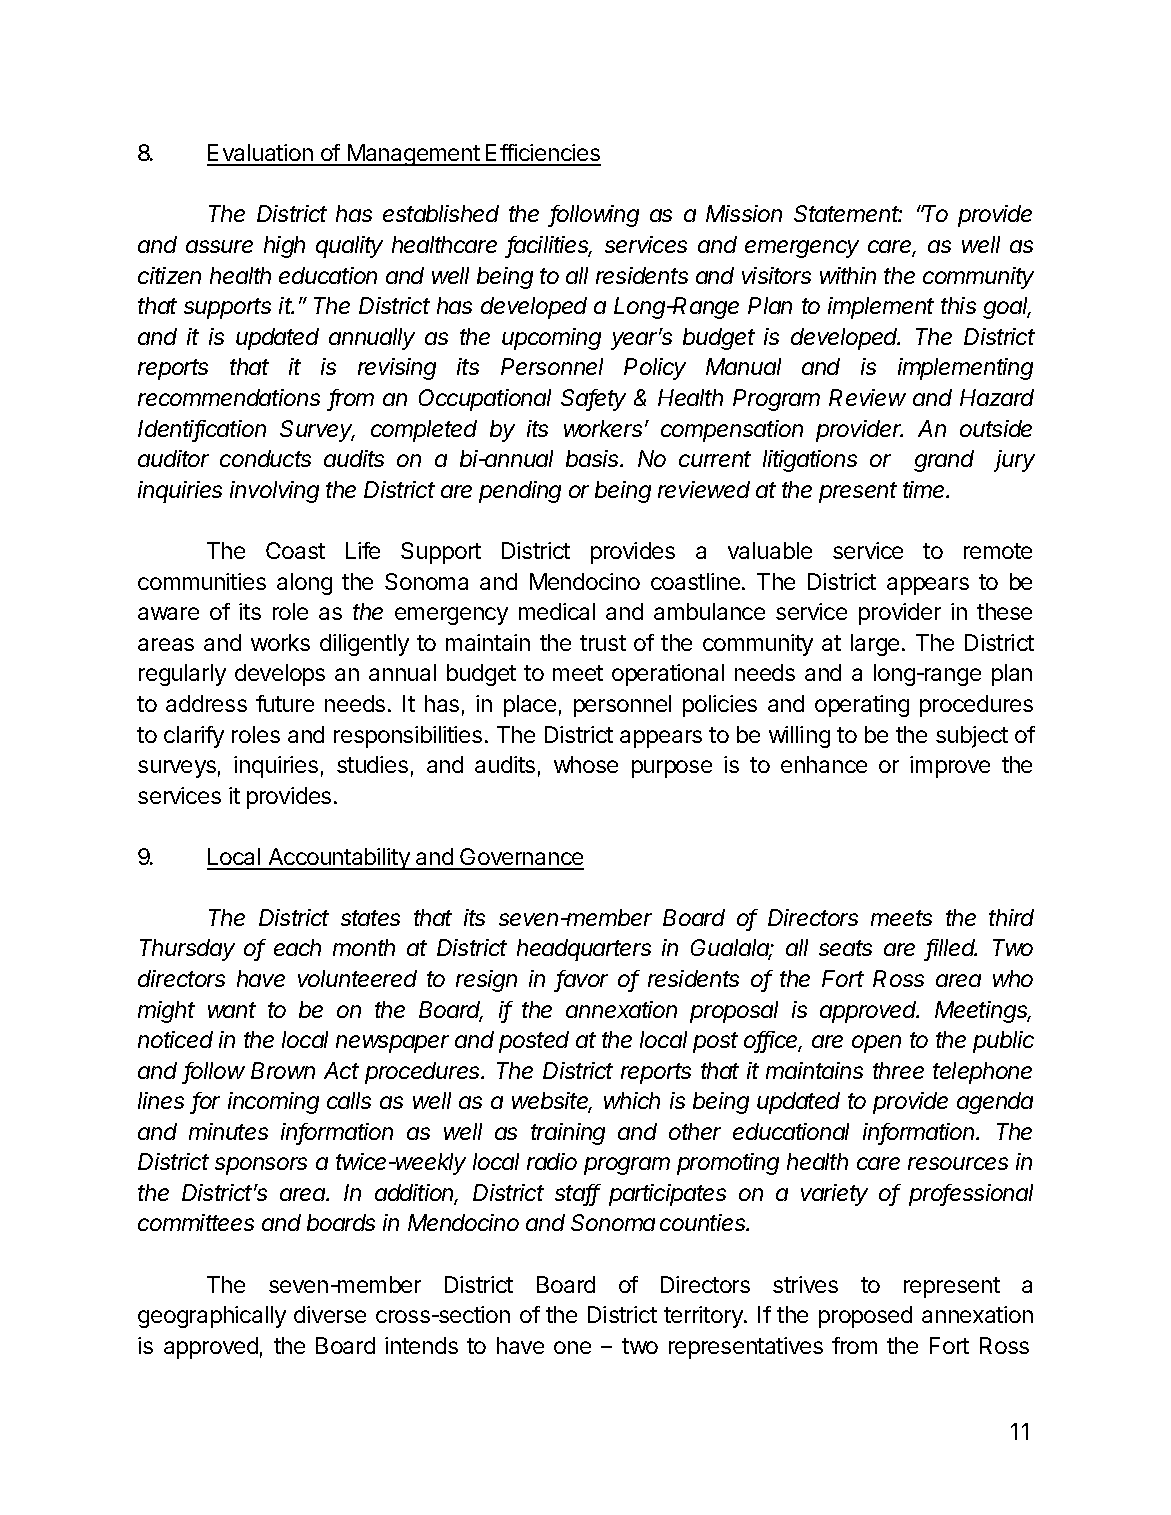 The width and height of the image is (1171, 1515). Describe the element at coordinates (273, 1103) in the image. I see `incoming` at that location.
